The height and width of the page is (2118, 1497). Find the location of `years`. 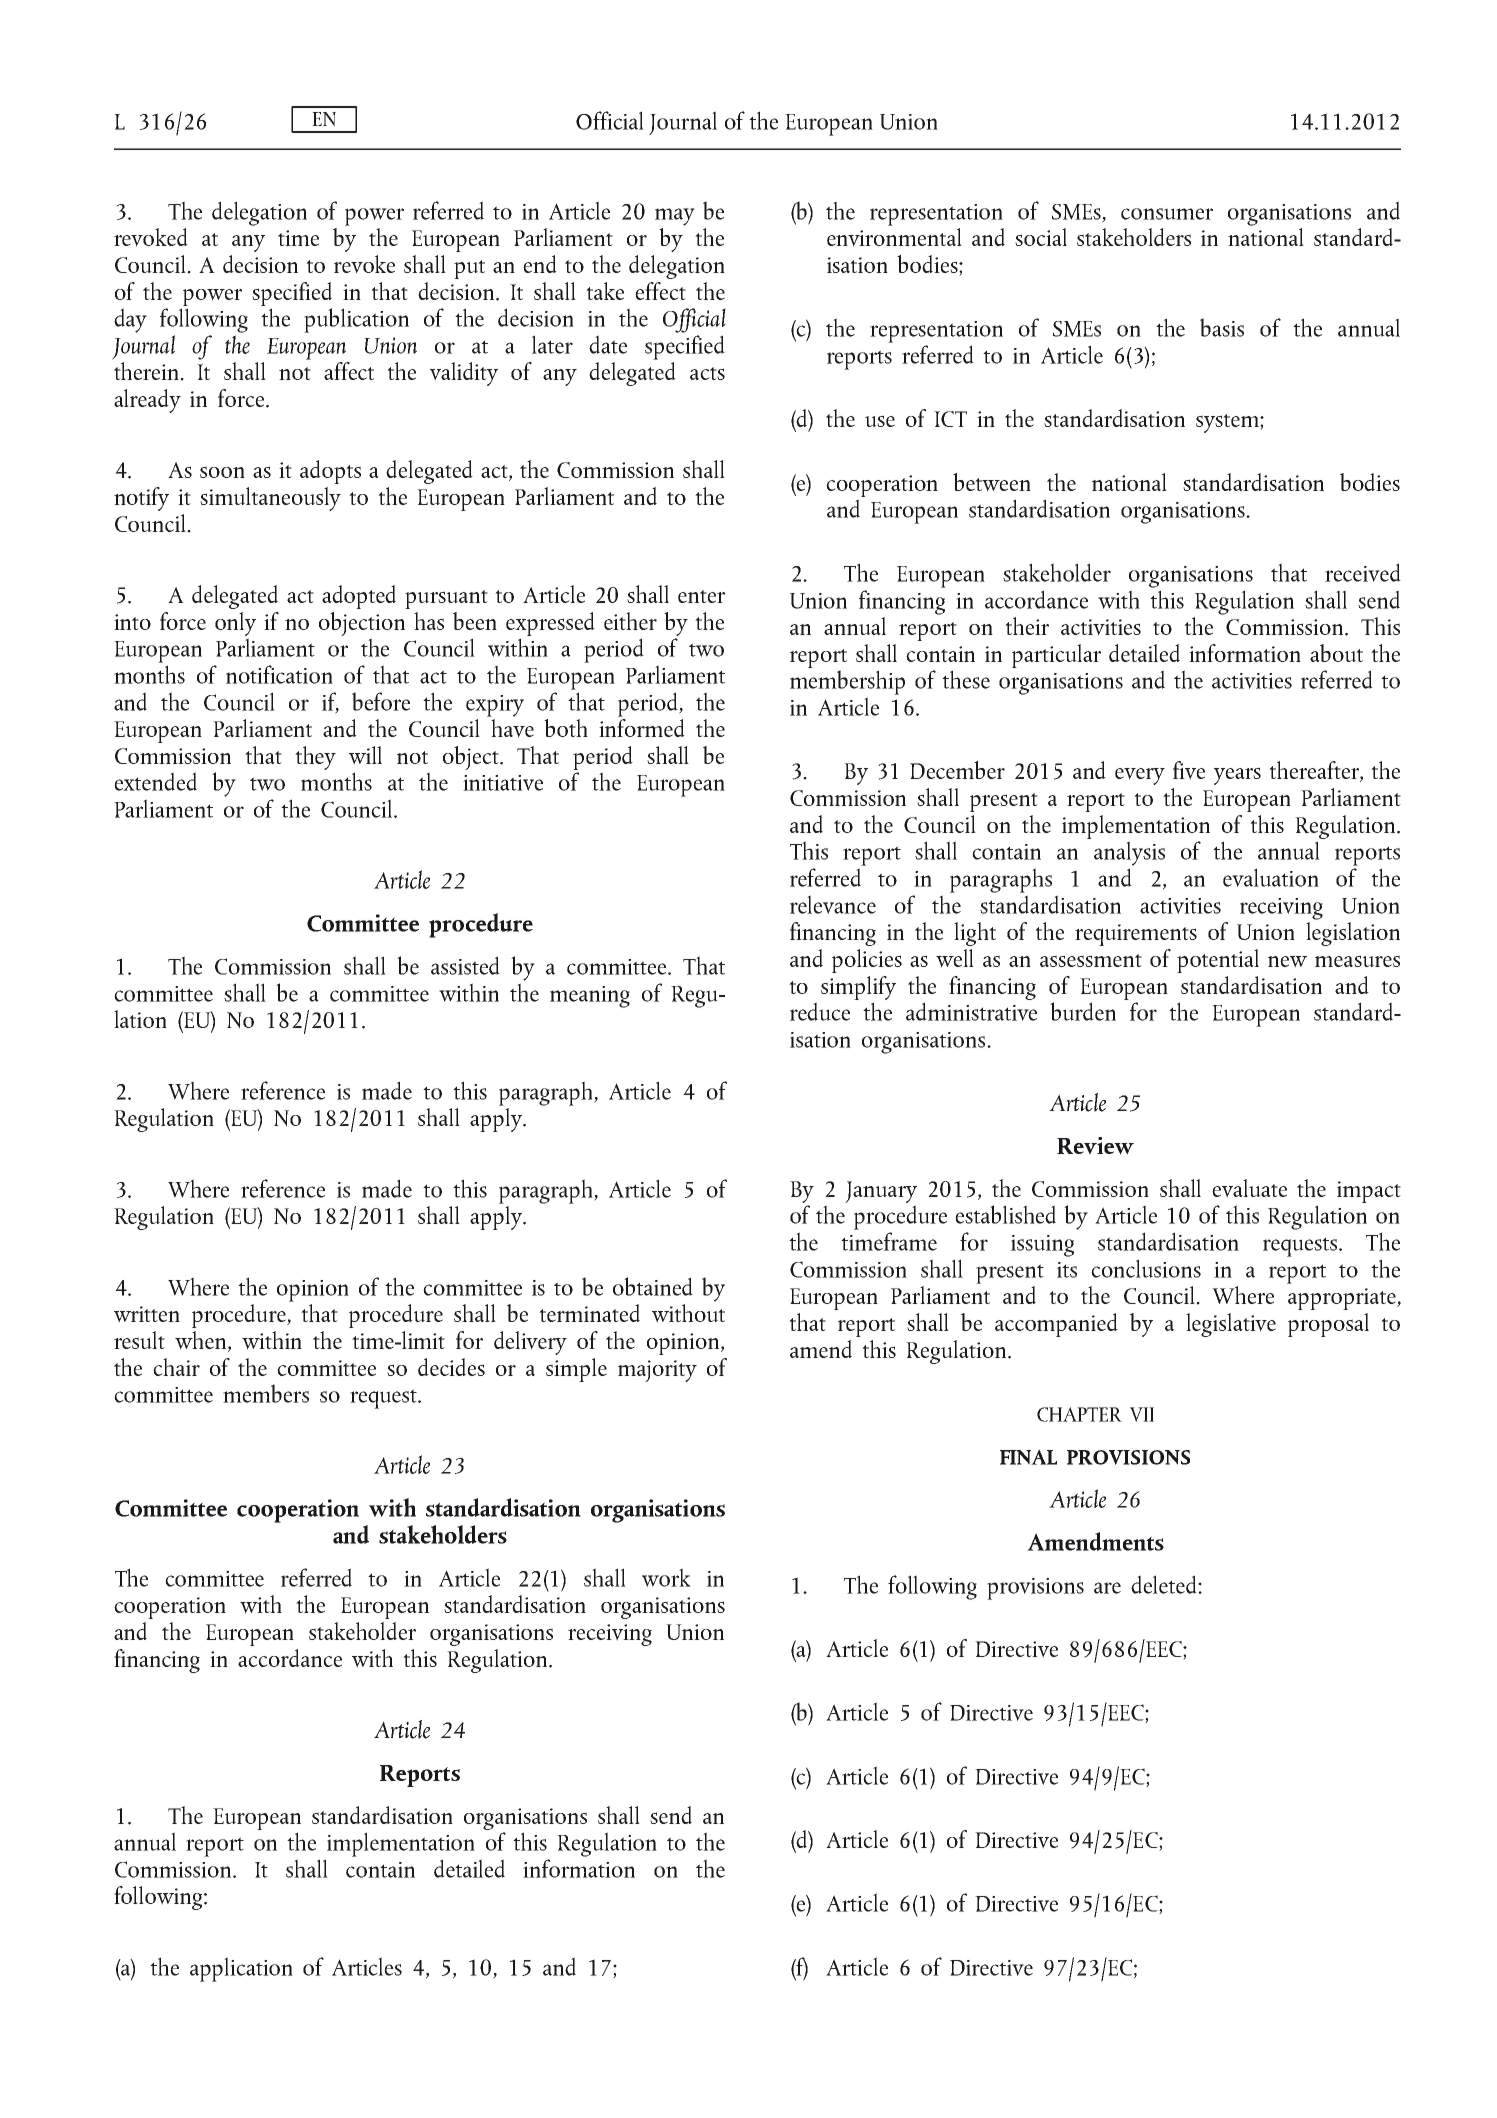

years is located at coordinates (1237, 776).
